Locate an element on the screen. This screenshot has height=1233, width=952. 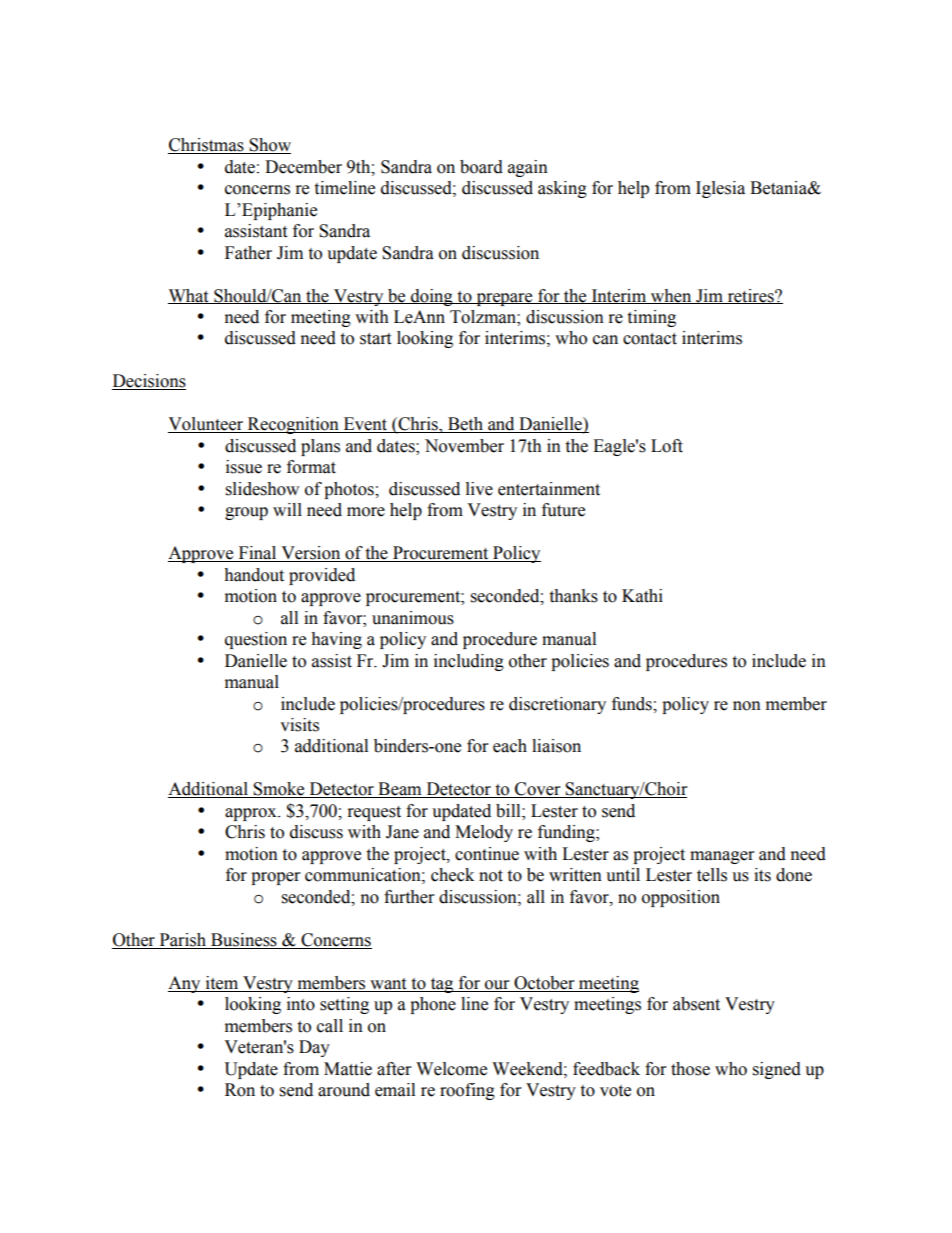
Father is located at coordinates (248, 253).
